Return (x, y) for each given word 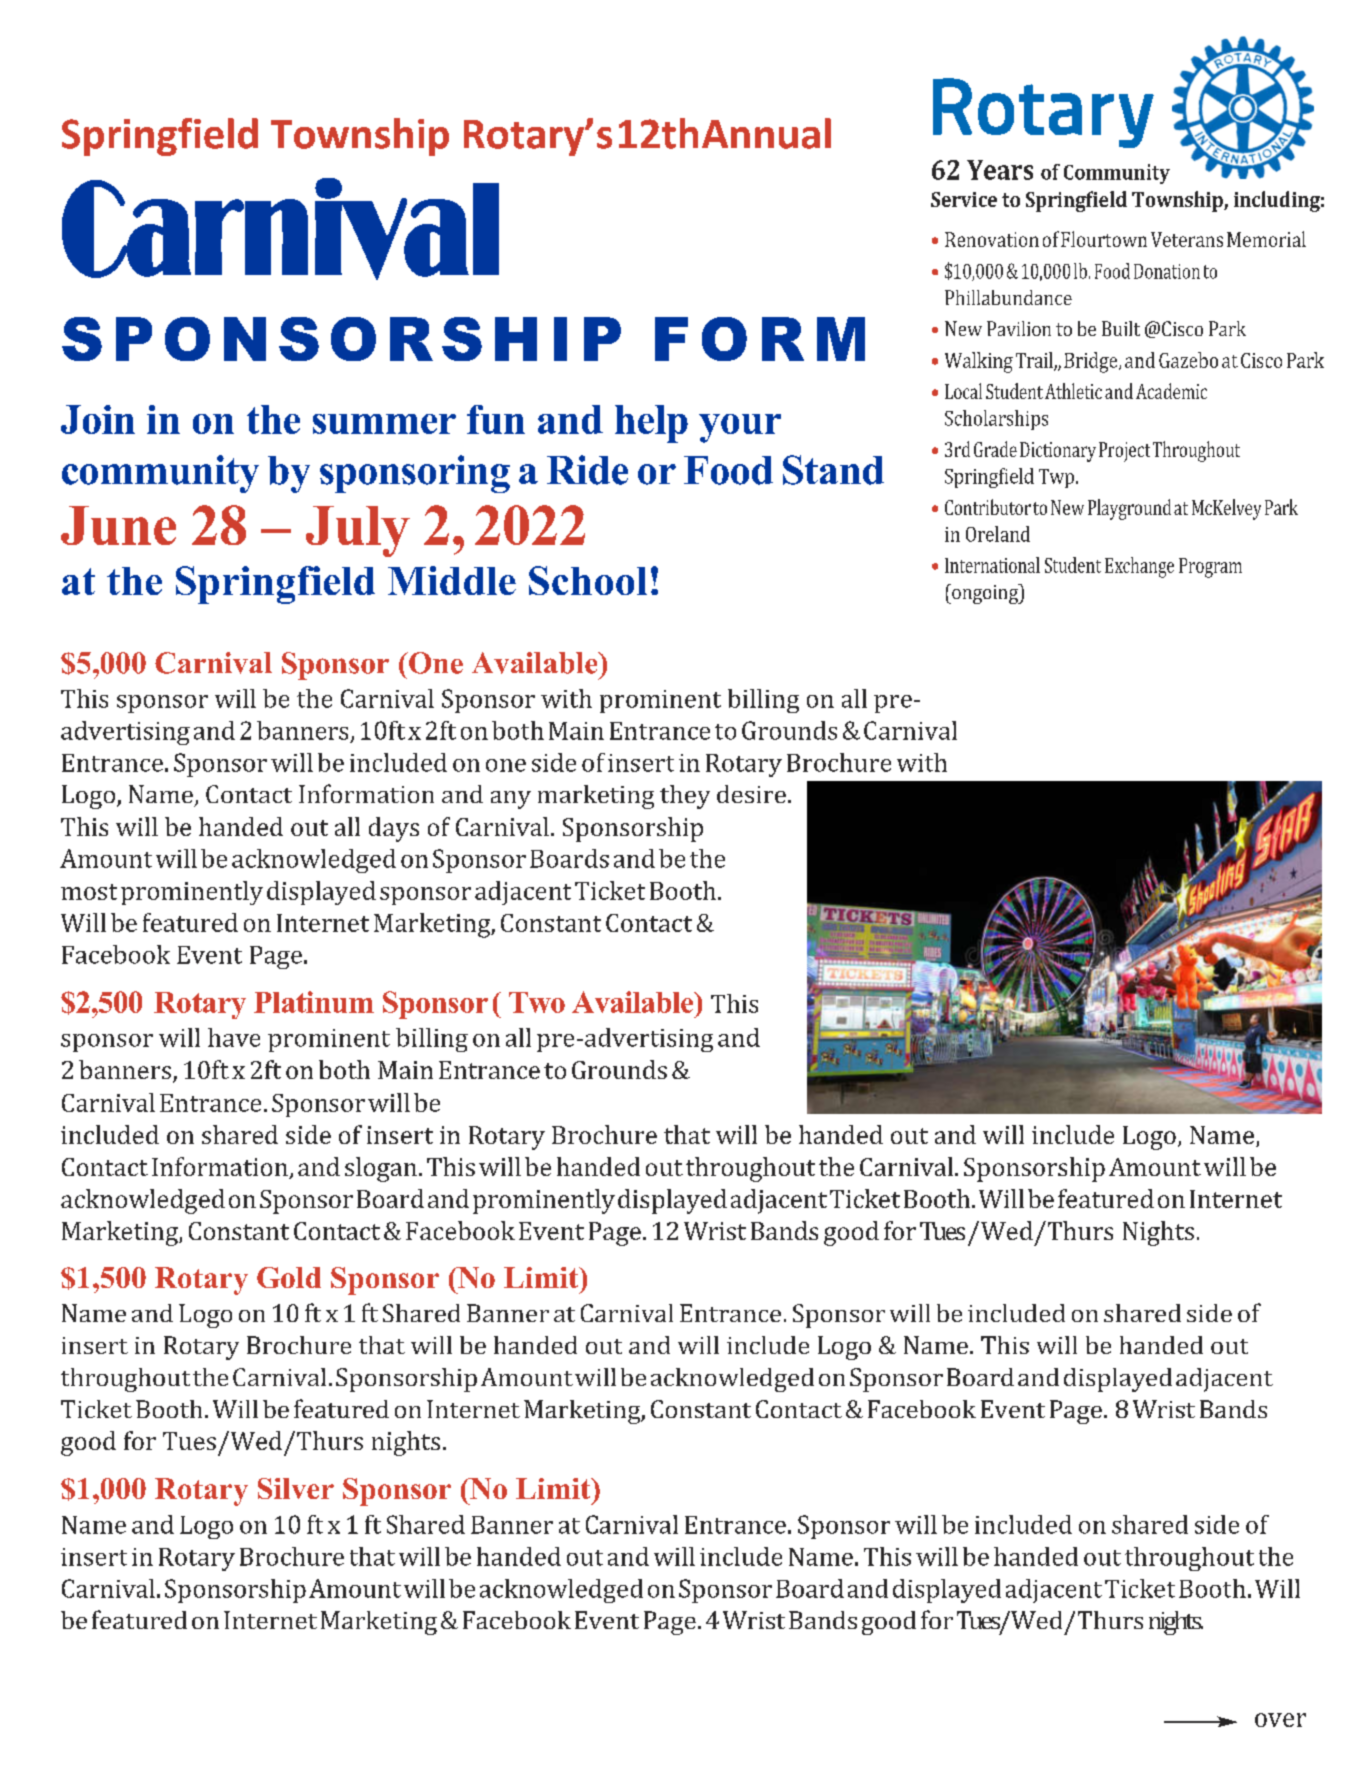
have (234, 1037)
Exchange (1139, 567)
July (358, 531)
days (394, 829)
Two (537, 1002)
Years (1000, 170)
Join (98, 419)
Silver (296, 1488)
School (588, 580)
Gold (289, 1277)
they (685, 797)
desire (751, 794)
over (1280, 1720)
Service (964, 199)
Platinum (314, 1002)
